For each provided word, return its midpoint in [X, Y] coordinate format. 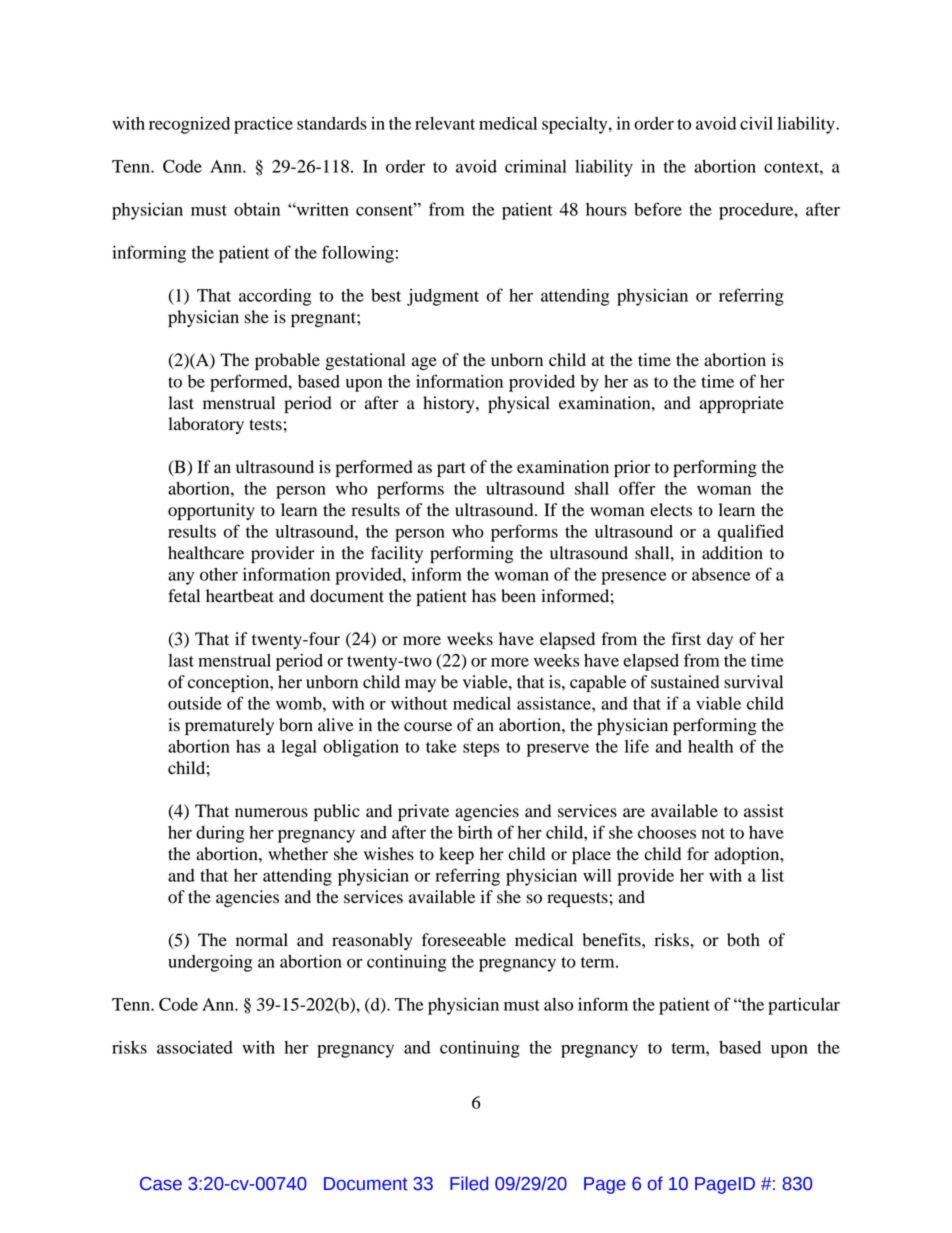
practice [263, 125]
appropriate [742, 404]
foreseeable [464, 940]
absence [721, 574]
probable [287, 361]
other [219, 574]
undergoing [210, 963]
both [743, 940]
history [450, 404]
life [637, 746]
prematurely [229, 726]
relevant [445, 123]
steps [481, 749]
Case [161, 1184]
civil [756, 123]
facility [397, 554]
